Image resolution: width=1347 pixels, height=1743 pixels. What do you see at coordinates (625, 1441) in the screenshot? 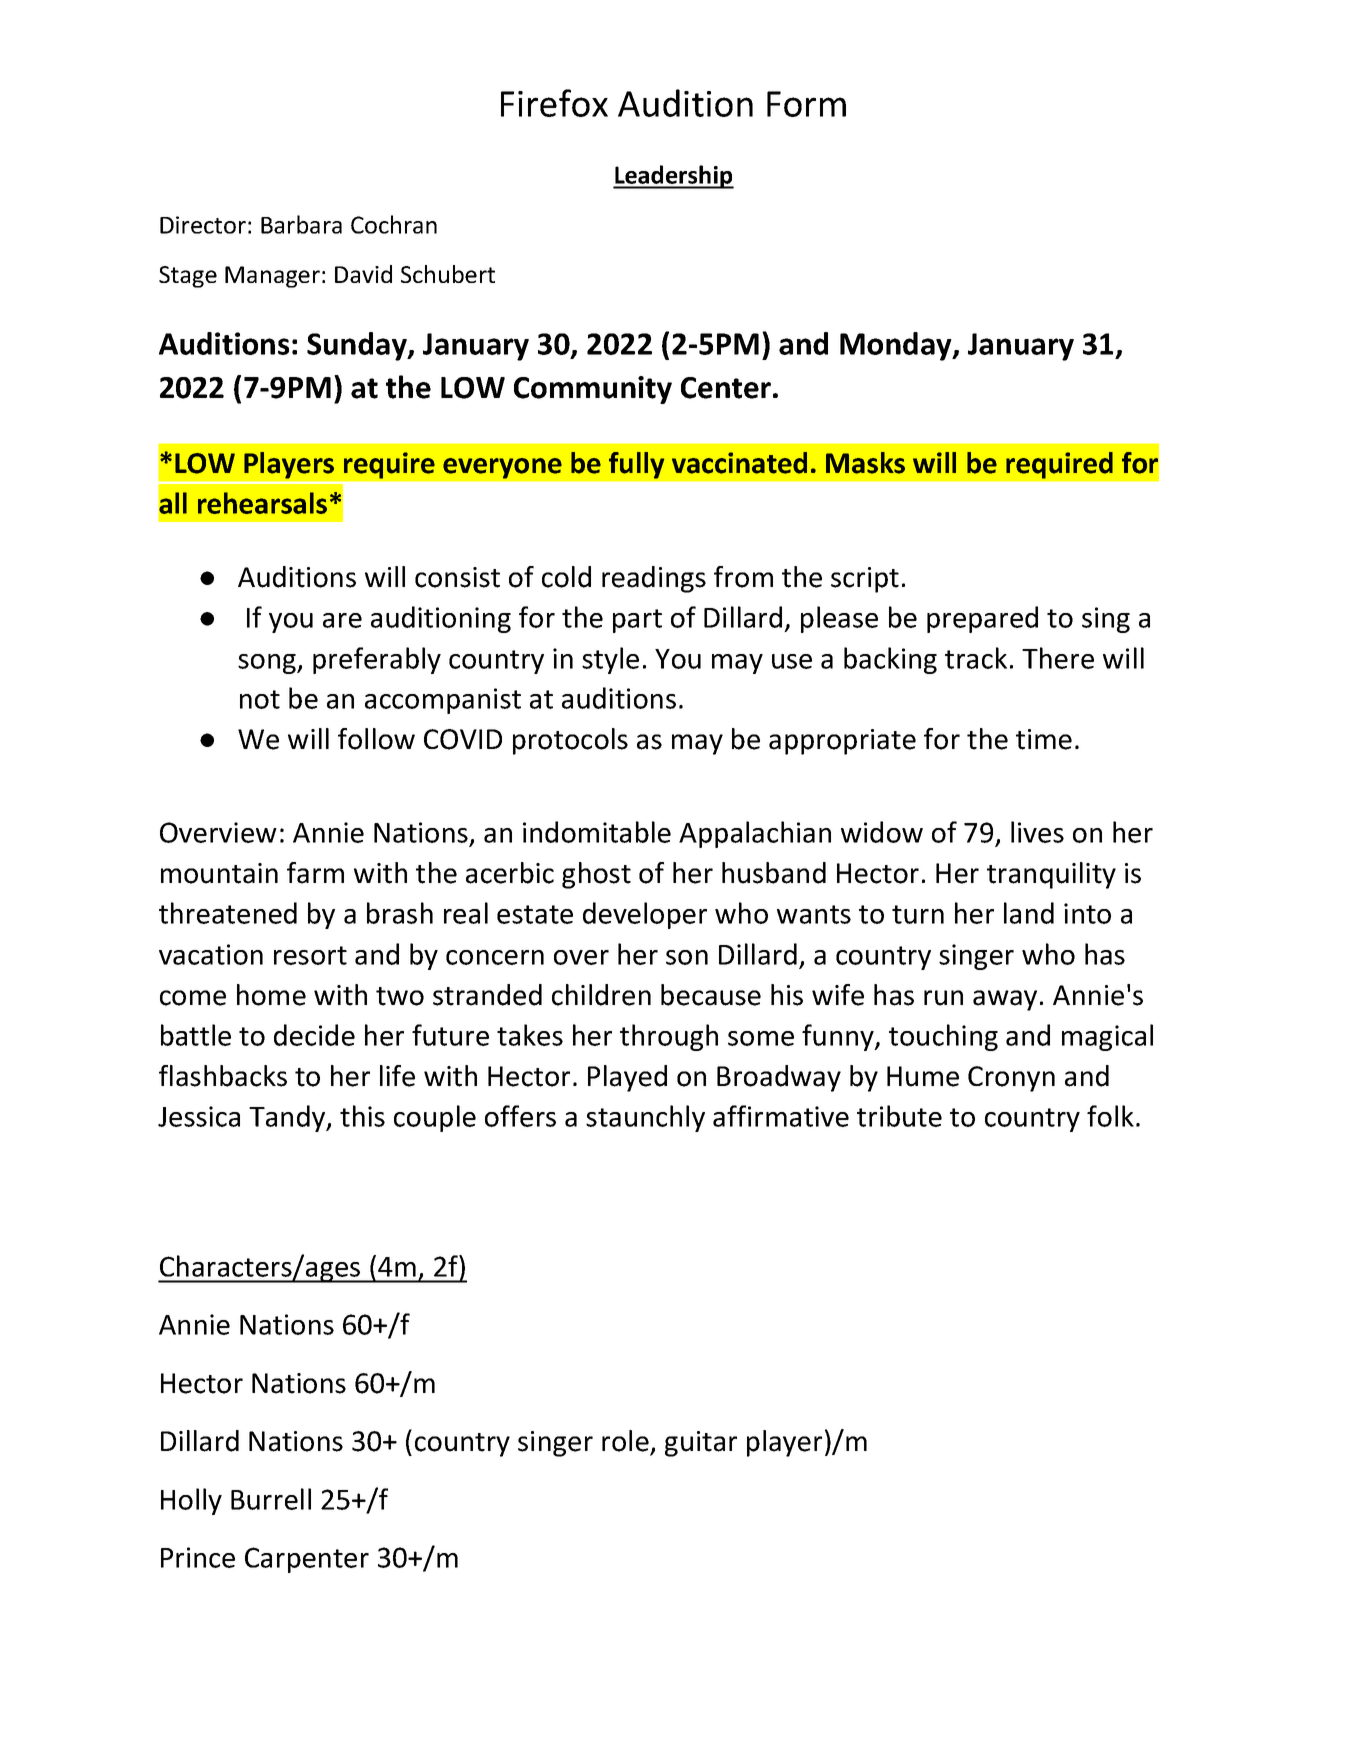
I see `role` at bounding box center [625, 1441].
